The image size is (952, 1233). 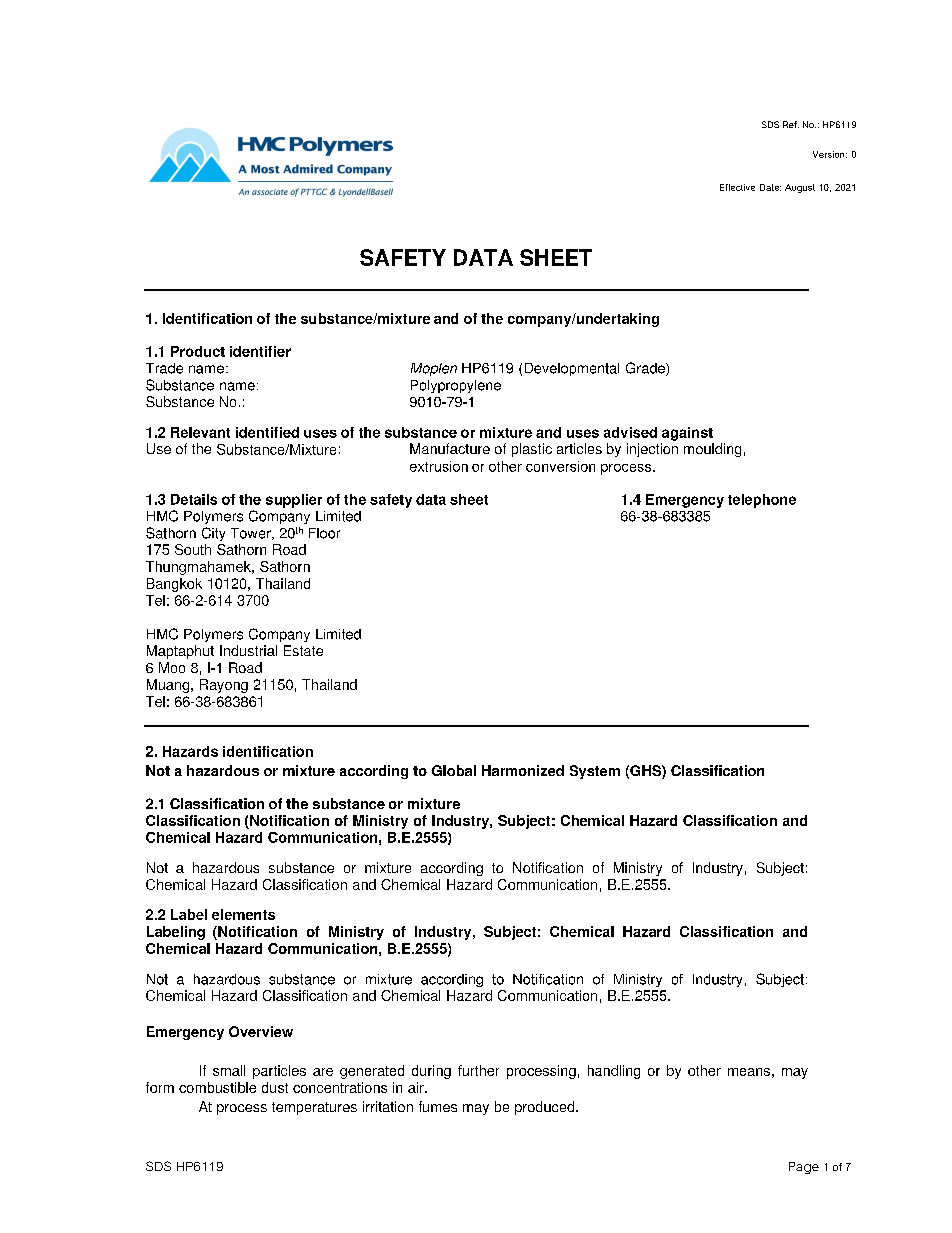 What do you see at coordinates (737, 187) in the screenshot?
I see `Effective` at bounding box center [737, 187].
